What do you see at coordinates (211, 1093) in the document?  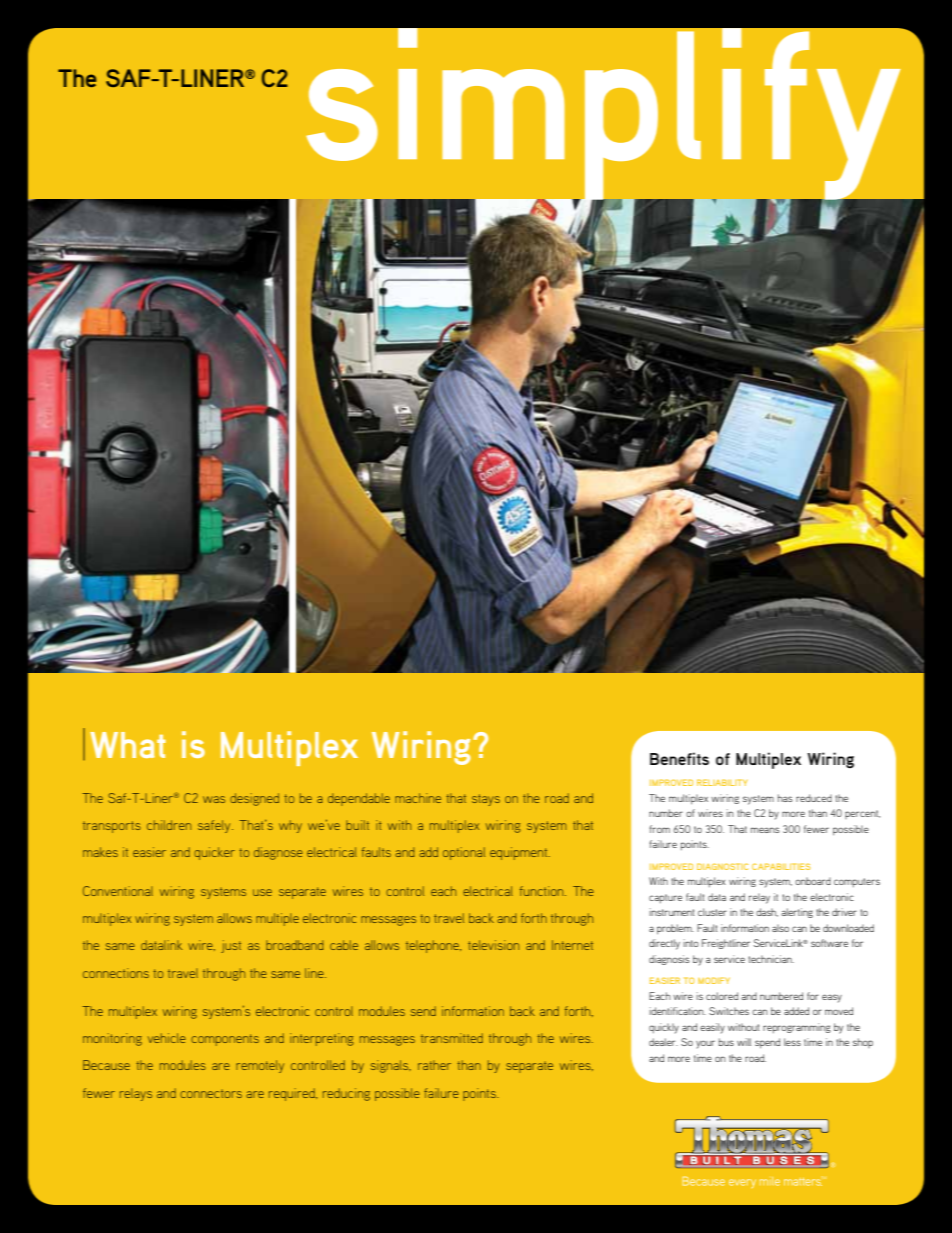 I see `connectors` at bounding box center [211, 1093].
